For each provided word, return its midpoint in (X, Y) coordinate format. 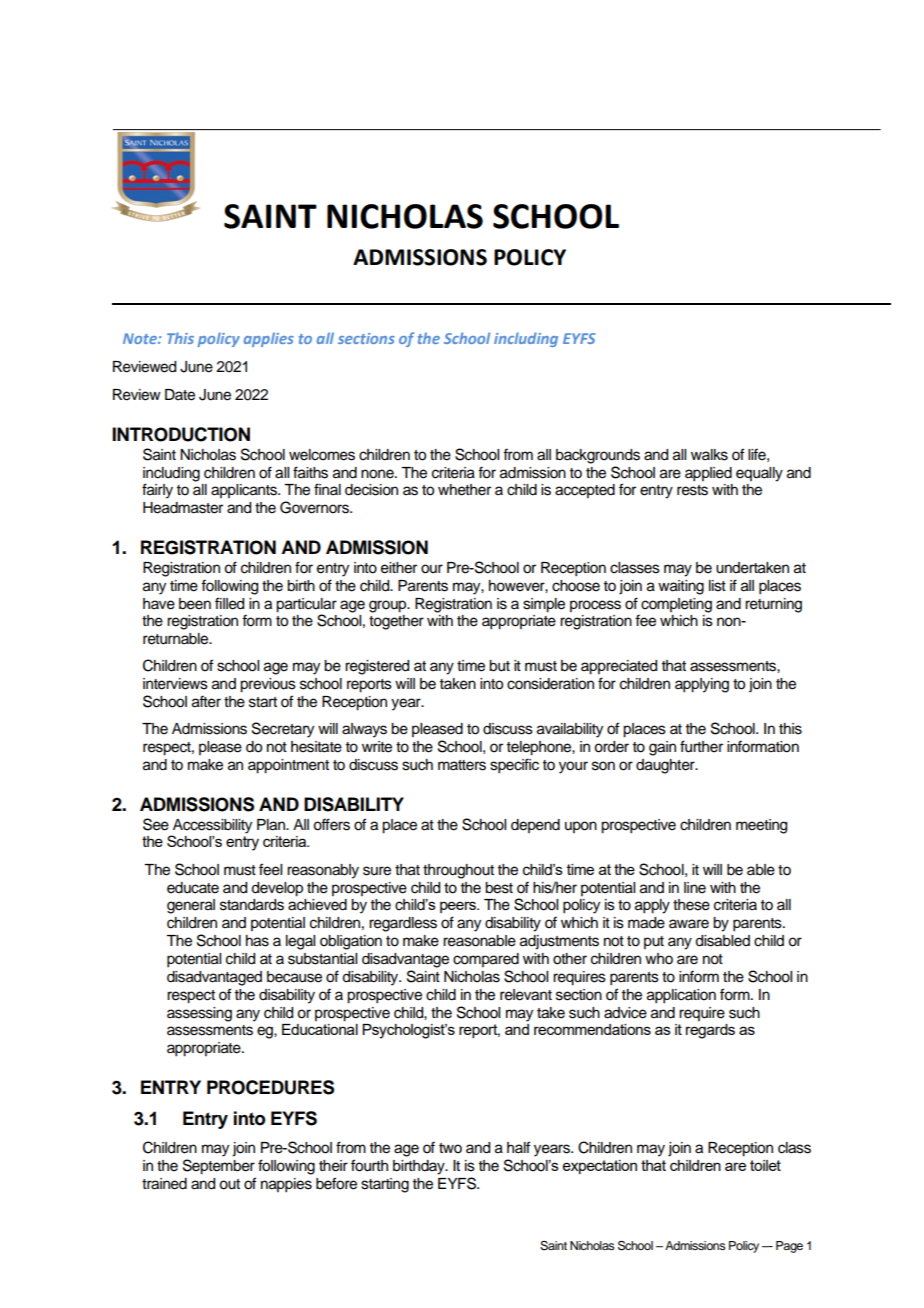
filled (229, 603)
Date (180, 395)
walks (709, 455)
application (681, 996)
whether (464, 490)
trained (164, 1184)
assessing (199, 1014)
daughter (666, 766)
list (717, 586)
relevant (526, 995)
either (399, 568)
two (450, 1148)
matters (462, 765)
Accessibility (212, 826)
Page (789, 1247)
